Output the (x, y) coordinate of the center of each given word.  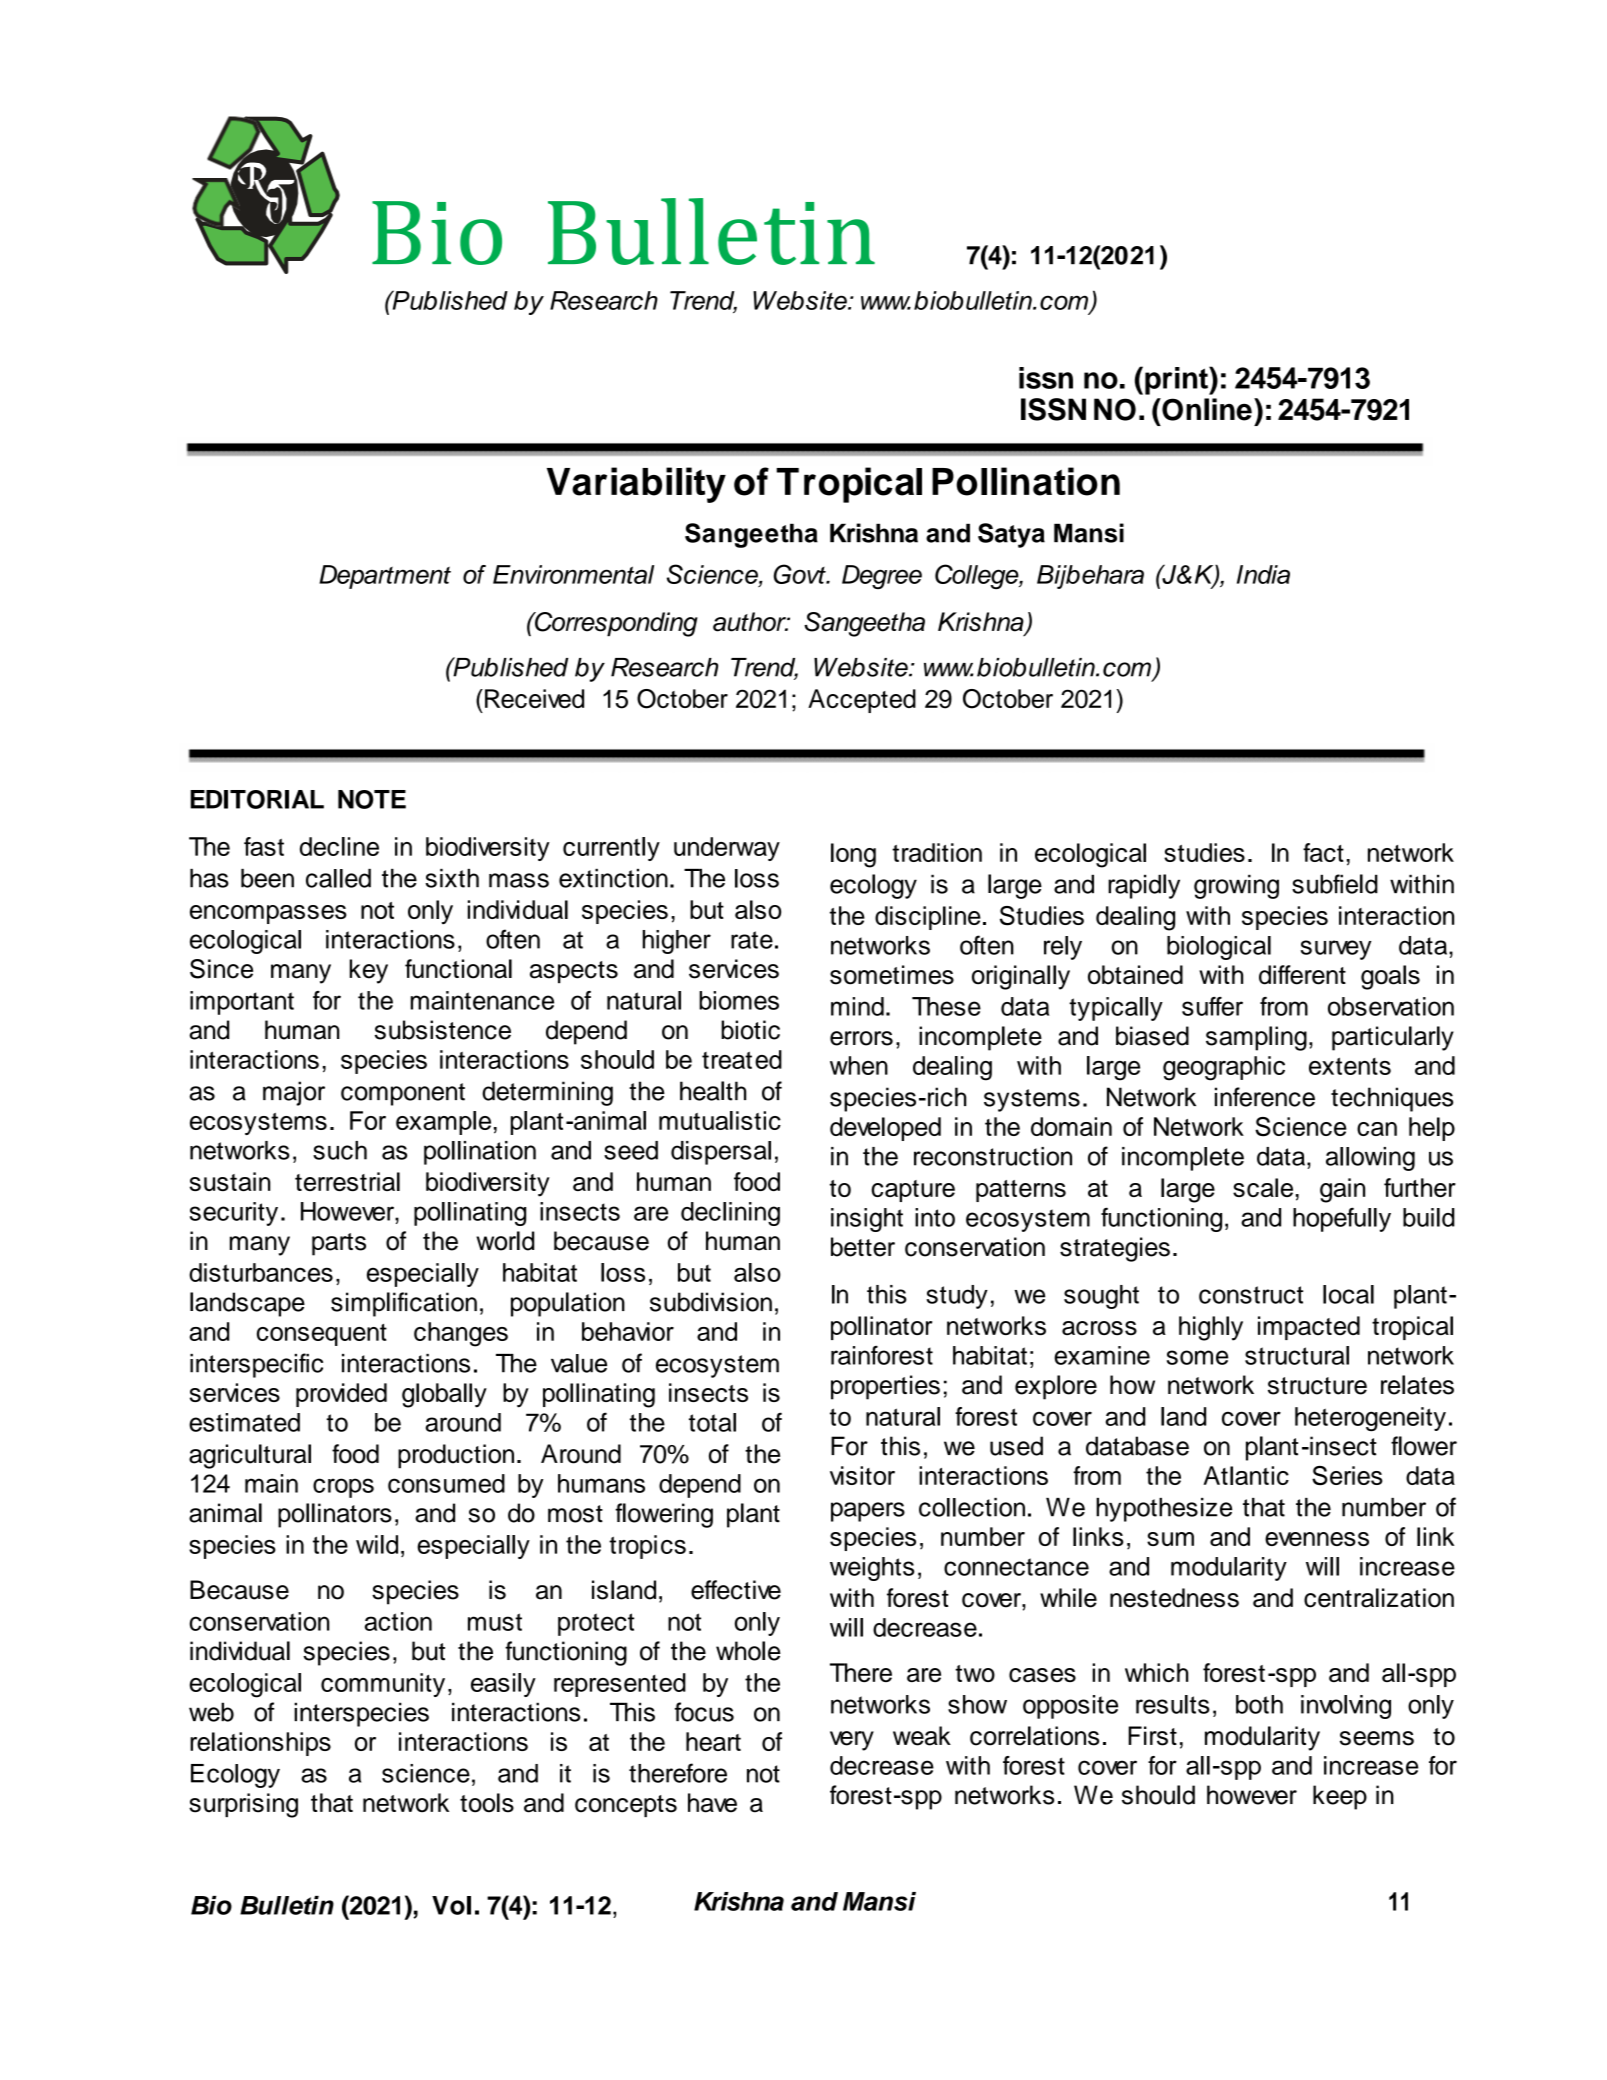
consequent (322, 1335)
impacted (1309, 1328)
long (853, 855)
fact (1323, 852)
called (338, 878)
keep (1340, 1797)
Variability (636, 485)
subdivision (711, 1302)
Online (1206, 409)
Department (385, 577)
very (852, 1741)
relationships (260, 1744)
